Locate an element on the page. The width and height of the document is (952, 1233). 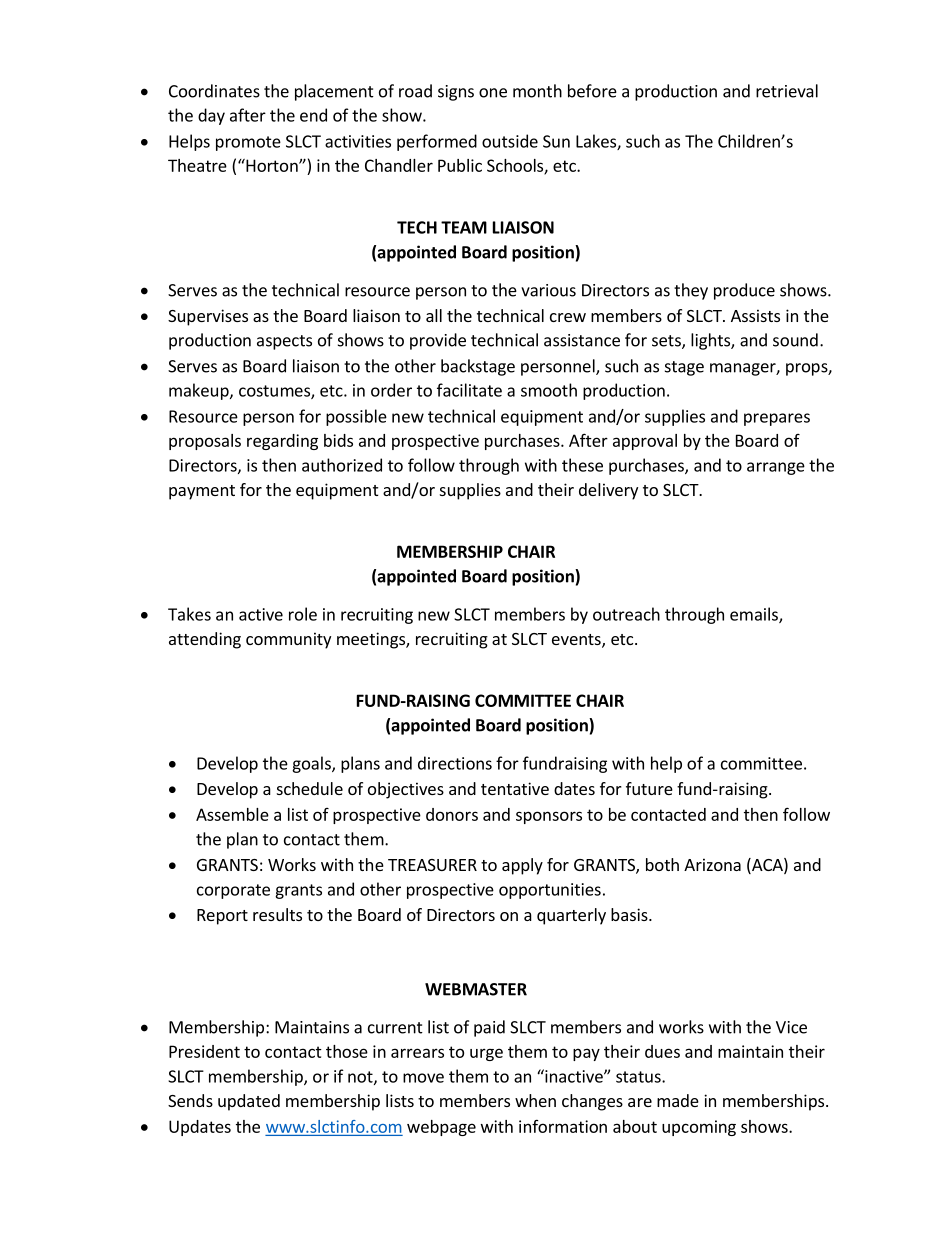
facilitate is located at coordinates (469, 390).
